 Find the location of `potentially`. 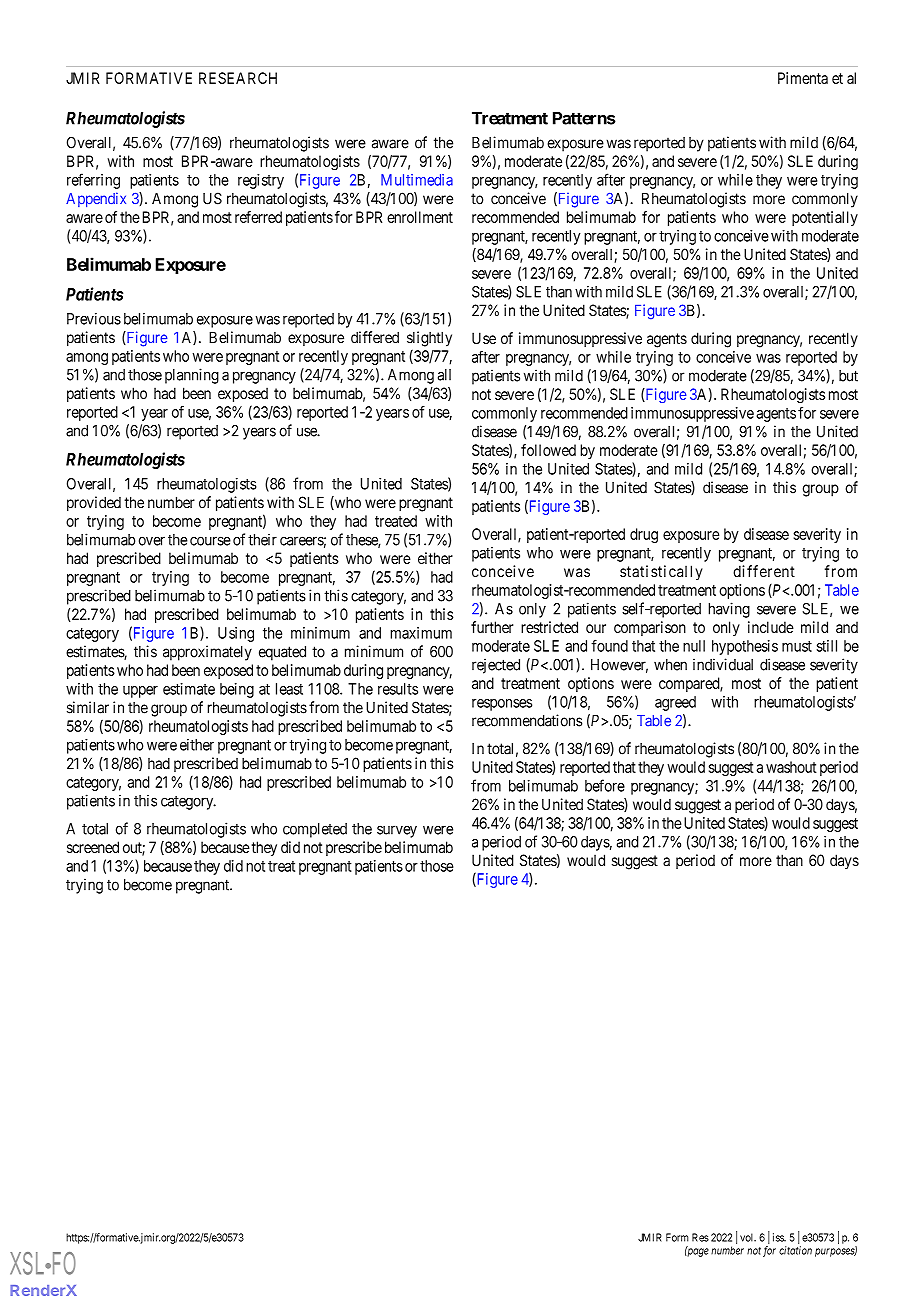

potentially is located at coordinates (825, 218).
